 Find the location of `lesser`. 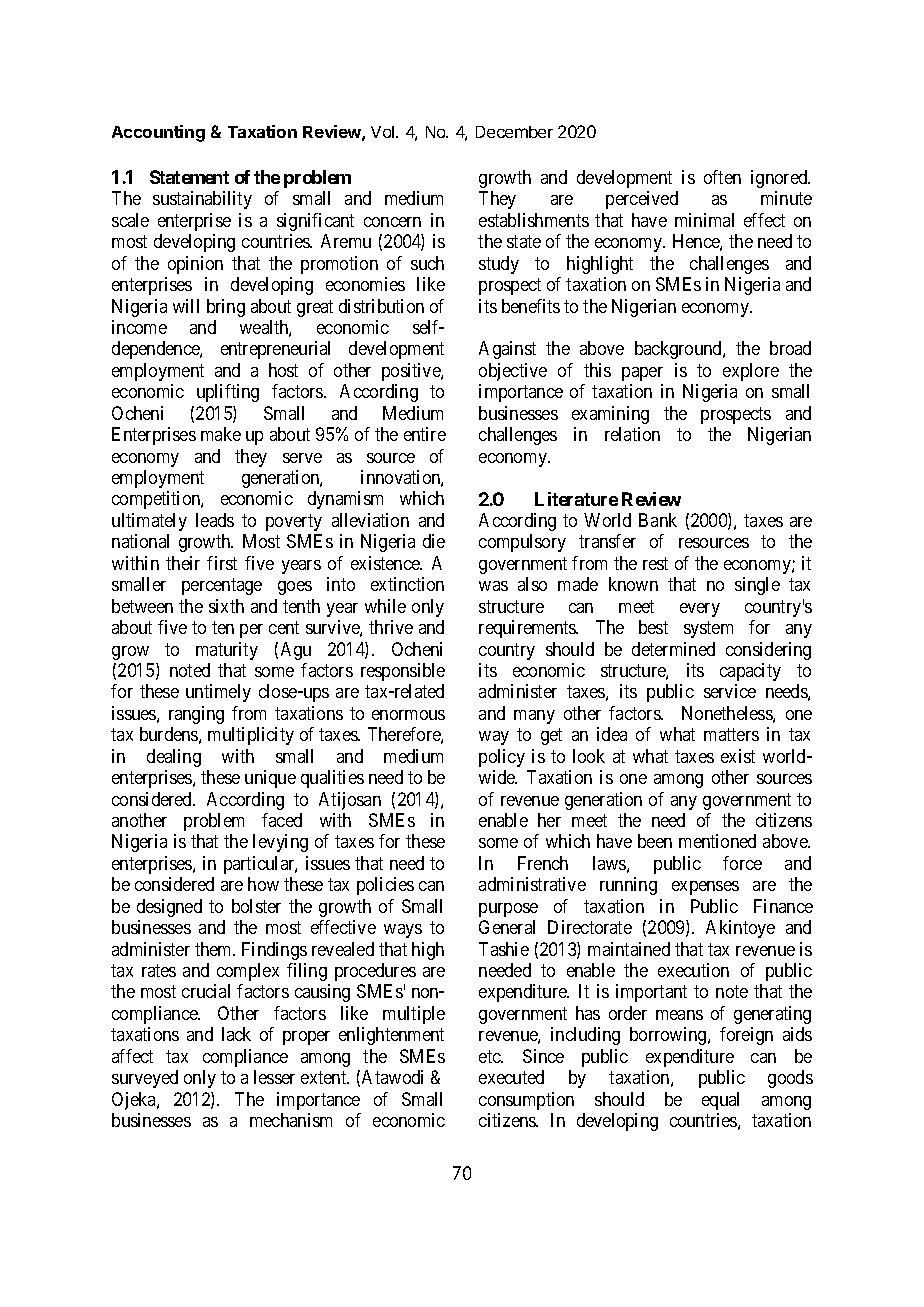

lesser is located at coordinates (274, 1077).
